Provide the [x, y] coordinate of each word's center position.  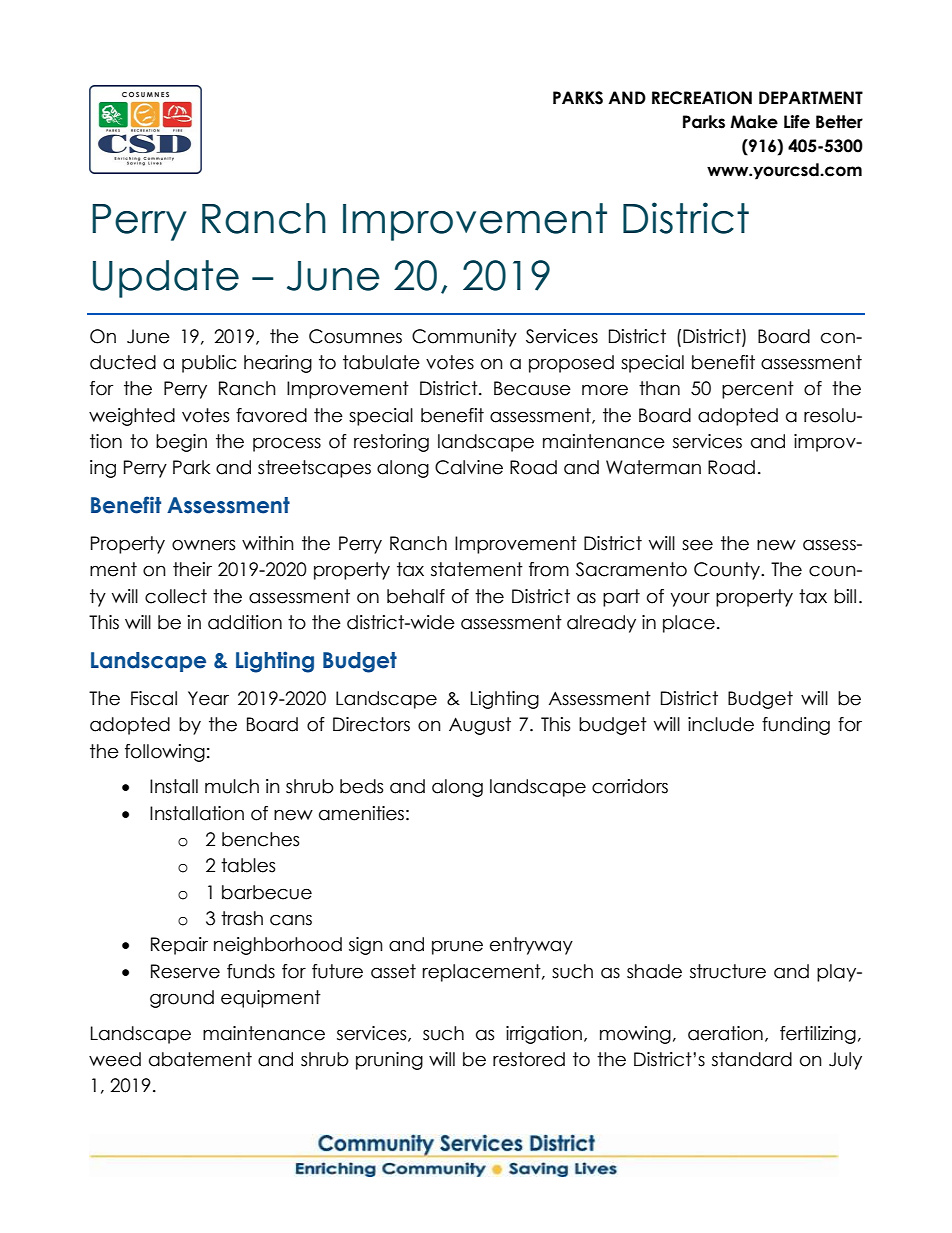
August [480, 726]
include [721, 724]
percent [758, 390]
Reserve [185, 971]
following [165, 753]
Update [166, 279]
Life [797, 122]
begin [181, 443]
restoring [391, 443]
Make [754, 122]
